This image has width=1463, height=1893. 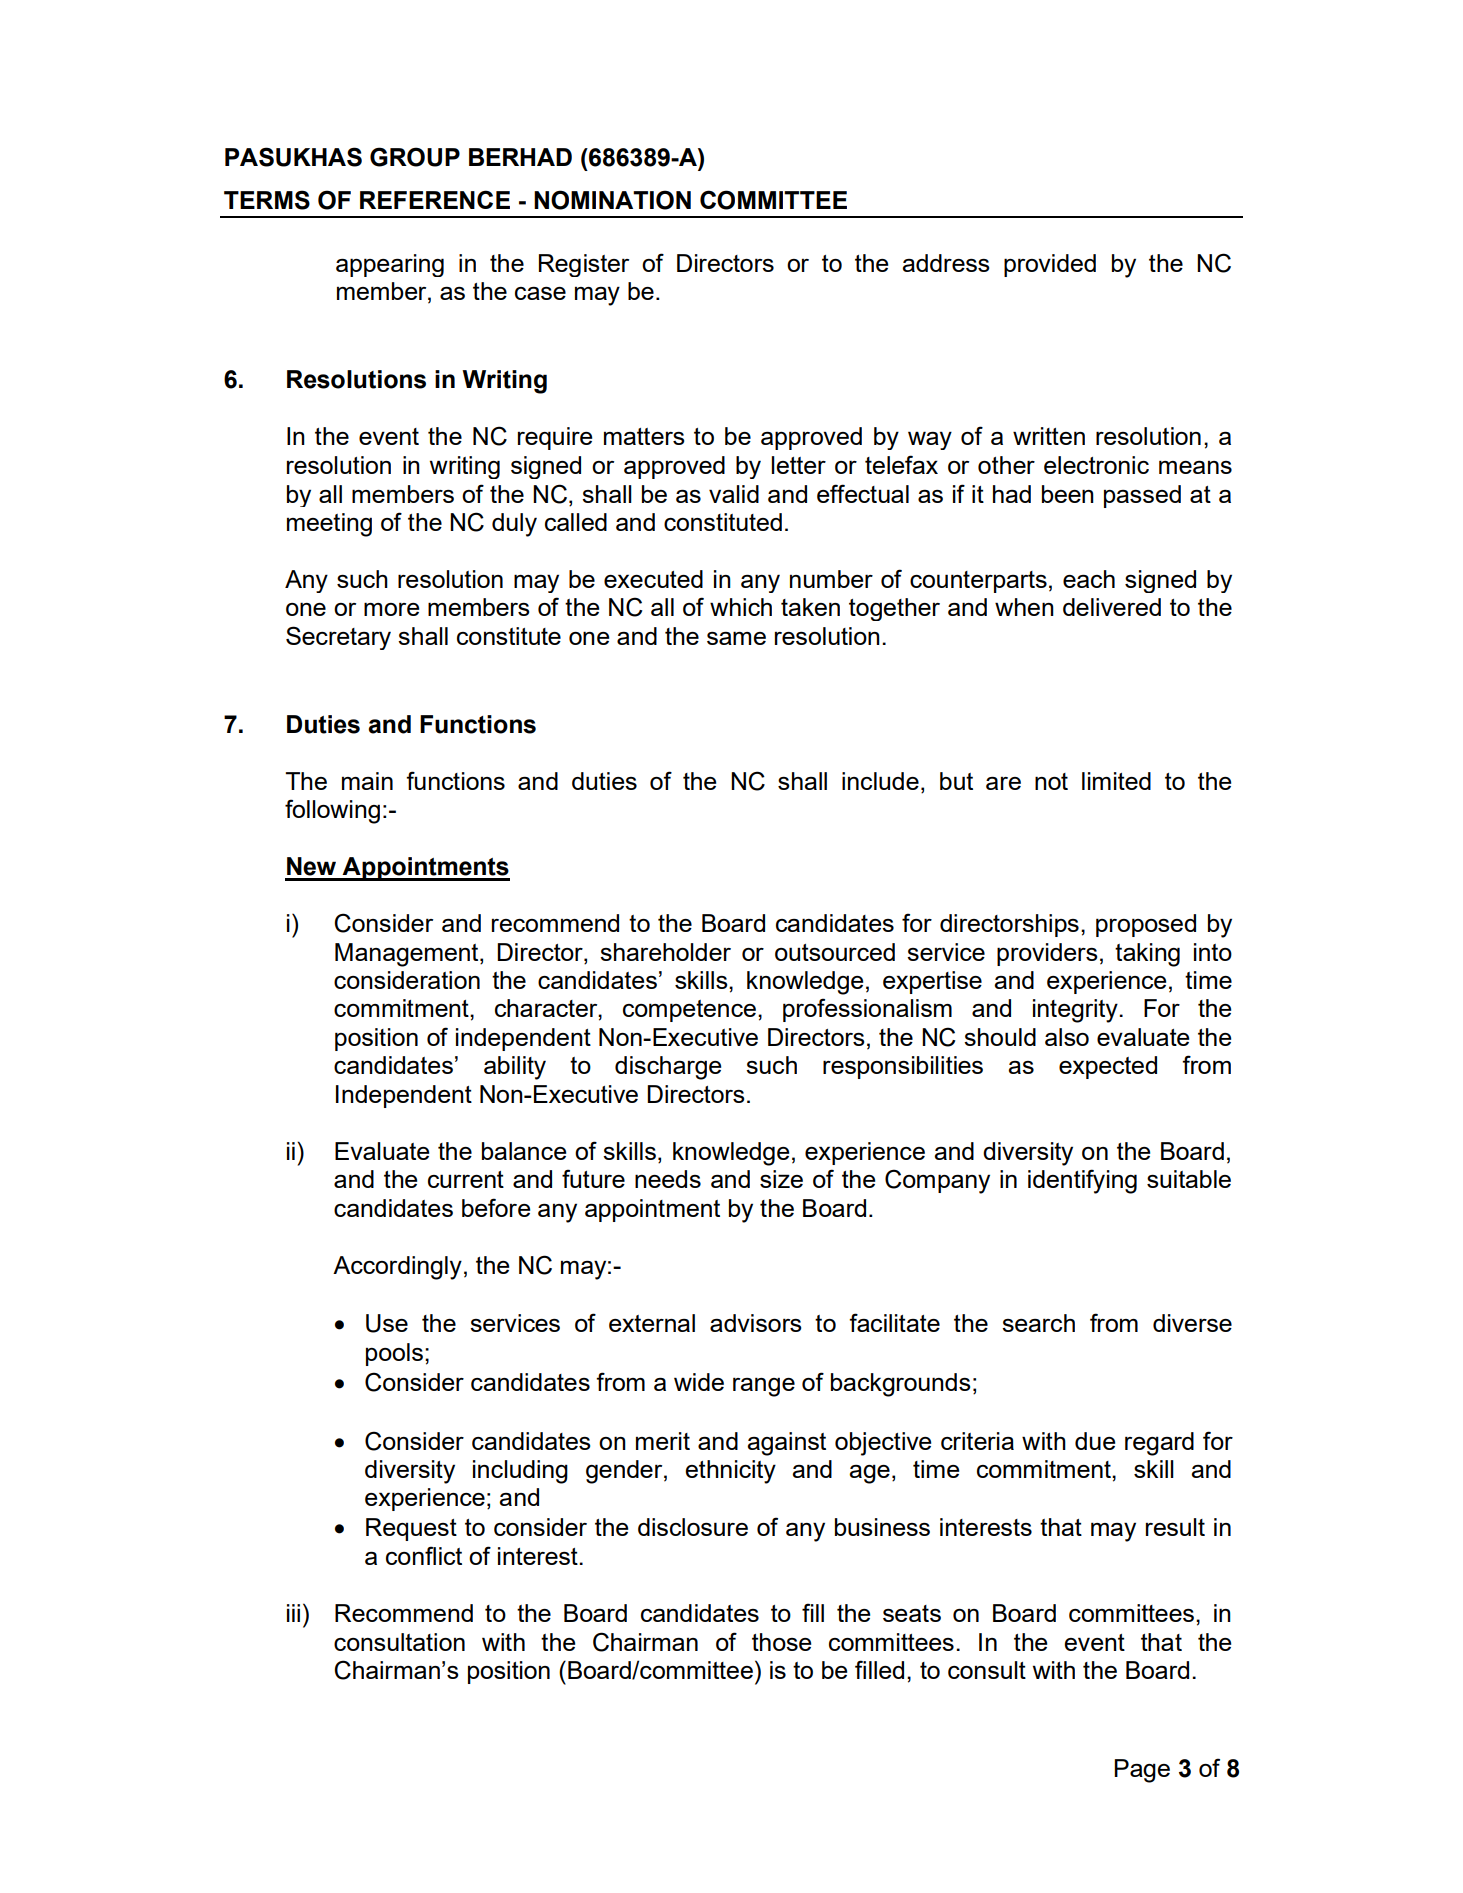 I want to click on which, so click(x=741, y=607).
